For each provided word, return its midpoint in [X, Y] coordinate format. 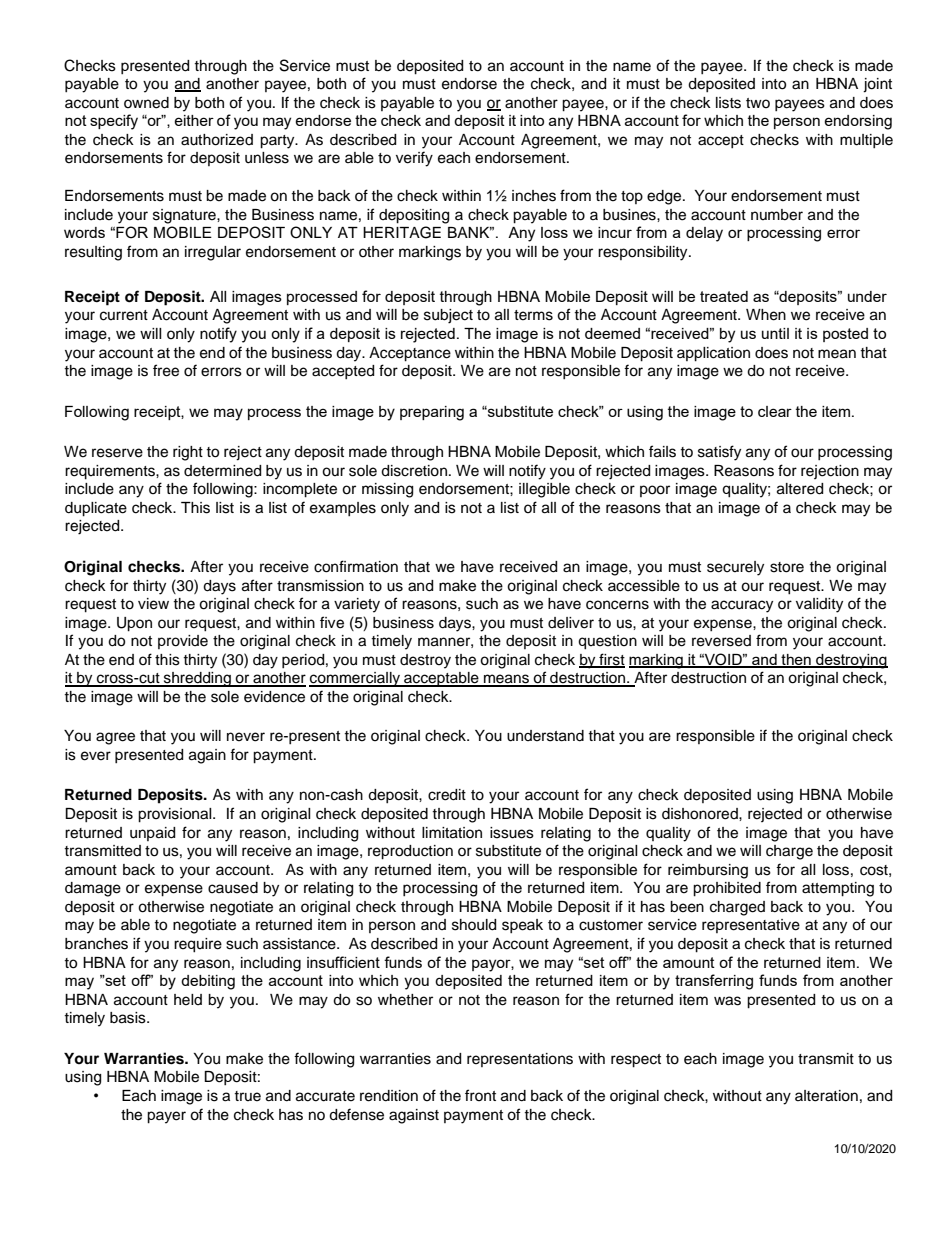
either [194, 120]
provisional [176, 815]
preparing [432, 413]
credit [447, 795]
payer [166, 1117]
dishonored [701, 814]
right [188, 453]
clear [775, 411]
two [758, 103]
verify [414, 159]
